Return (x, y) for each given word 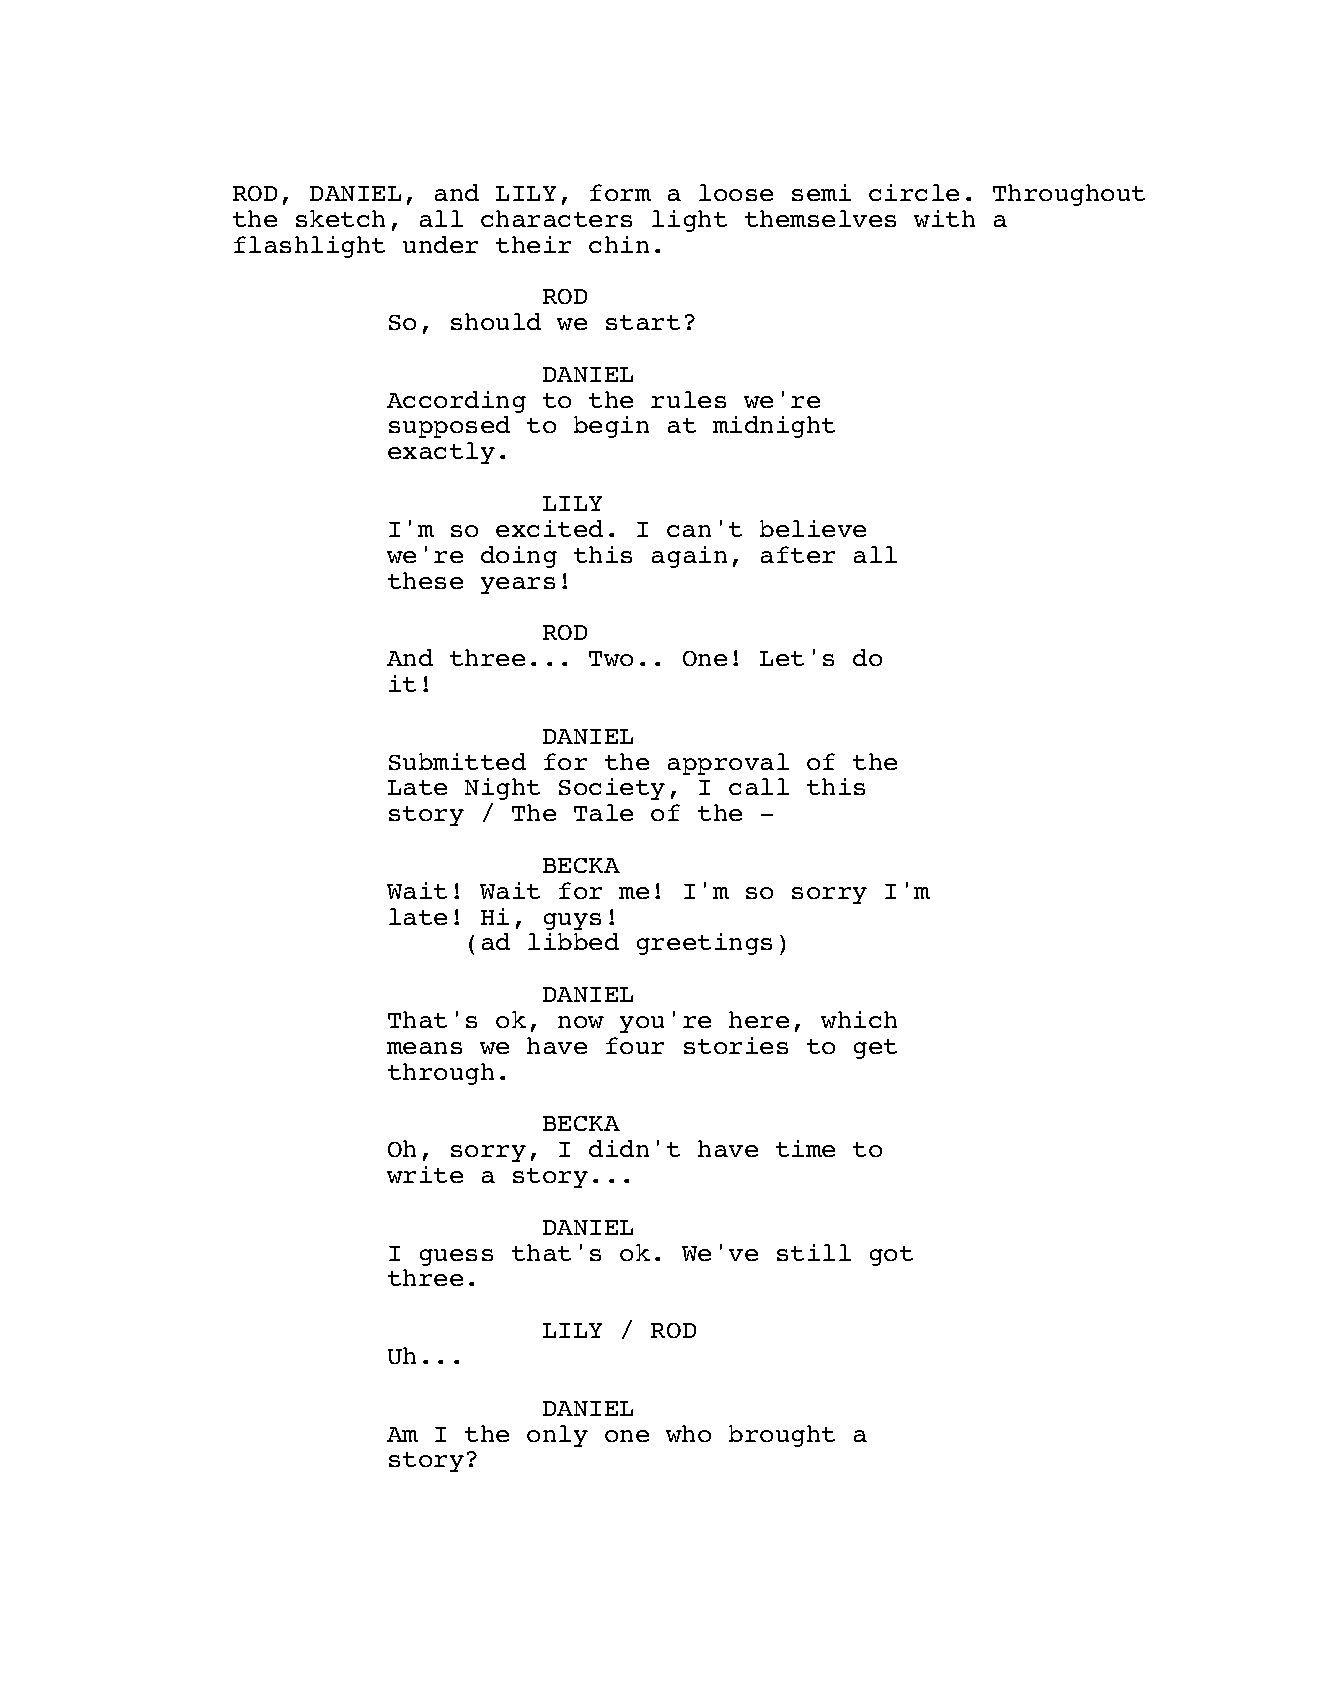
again (689, 557)
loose (736, 192)
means (424, 1048)
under (440, 244)
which (859, 1019)
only (557, 1436)
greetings (704, 944)
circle (914, 192)
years (518, 585)
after (798, 554)
